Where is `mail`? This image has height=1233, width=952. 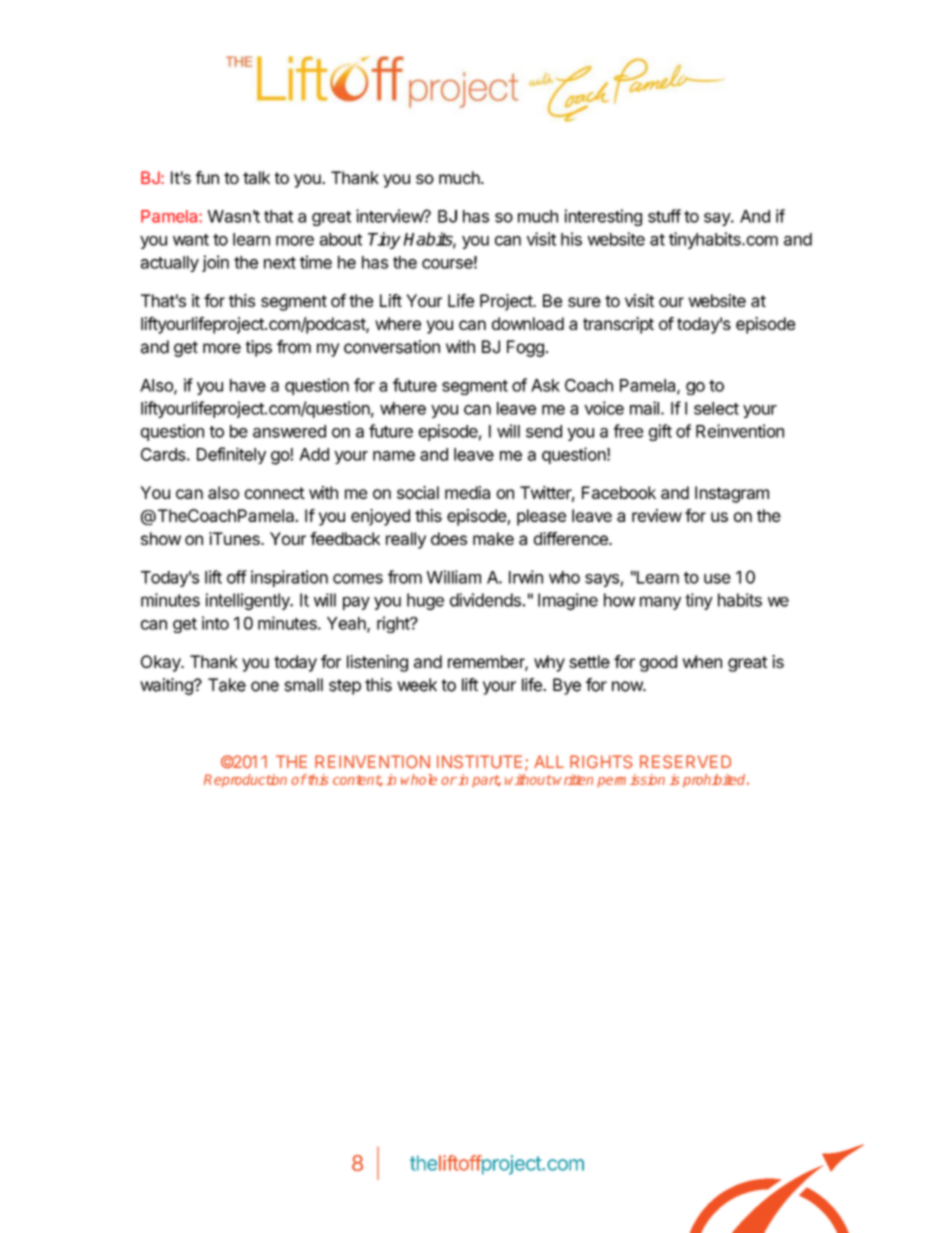
mail is located at coordinates (644, 408).
